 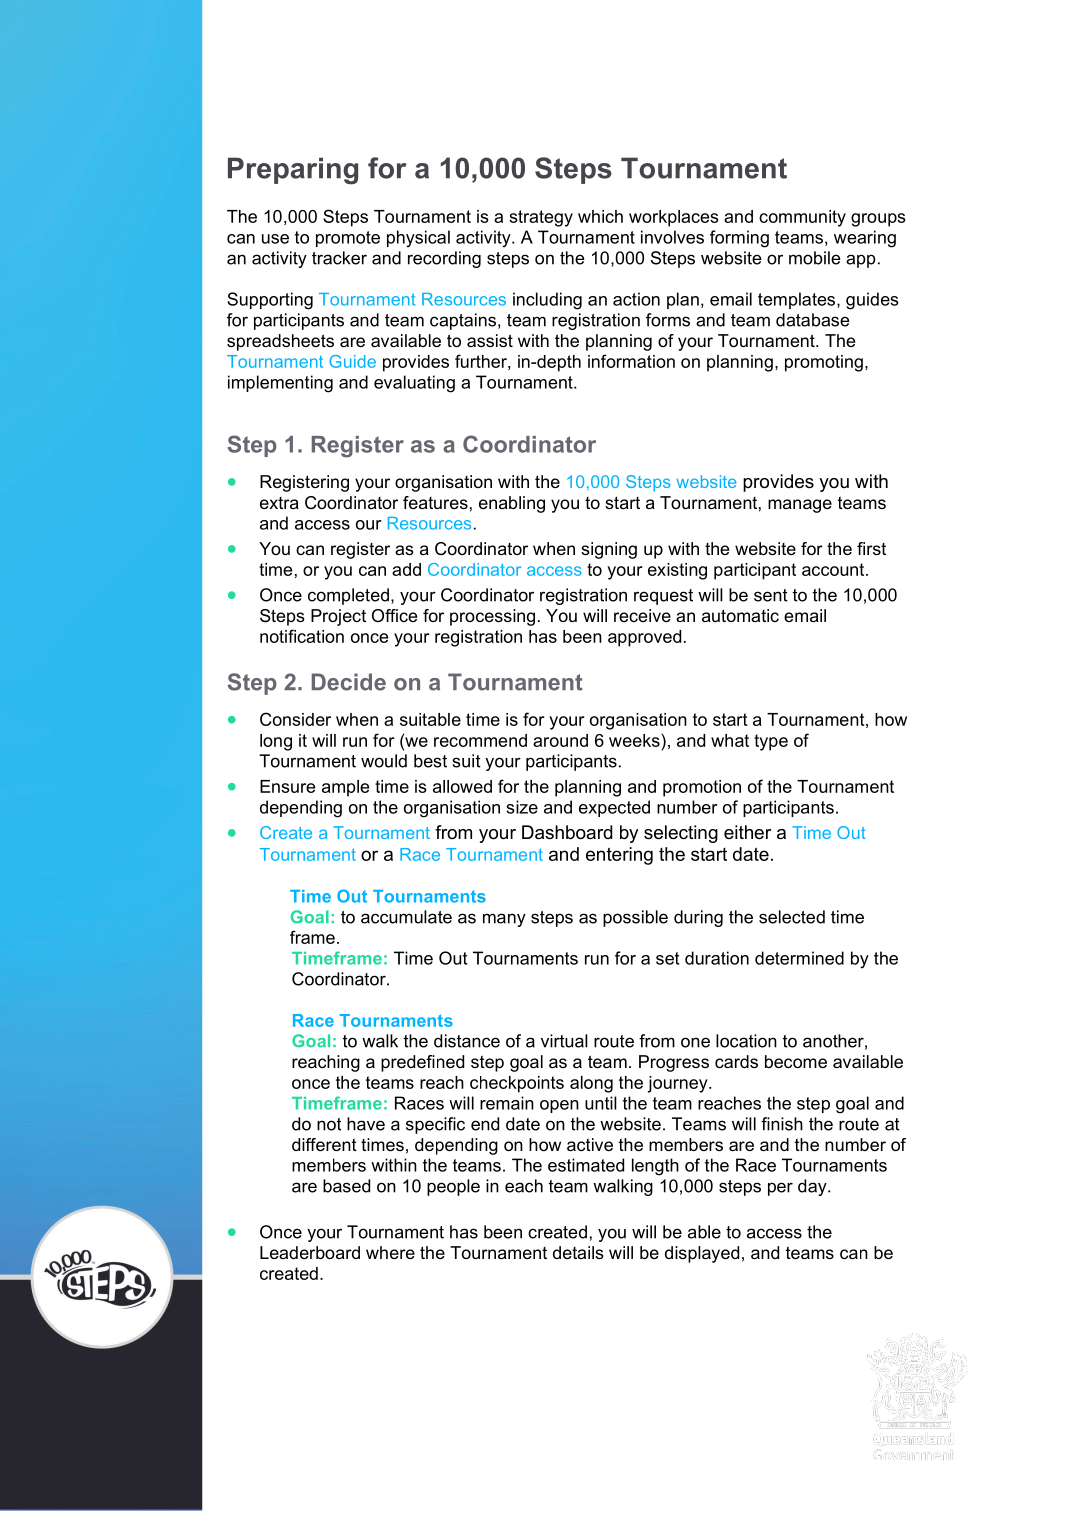 I want to click on manage, so click(x=800, y=506).
